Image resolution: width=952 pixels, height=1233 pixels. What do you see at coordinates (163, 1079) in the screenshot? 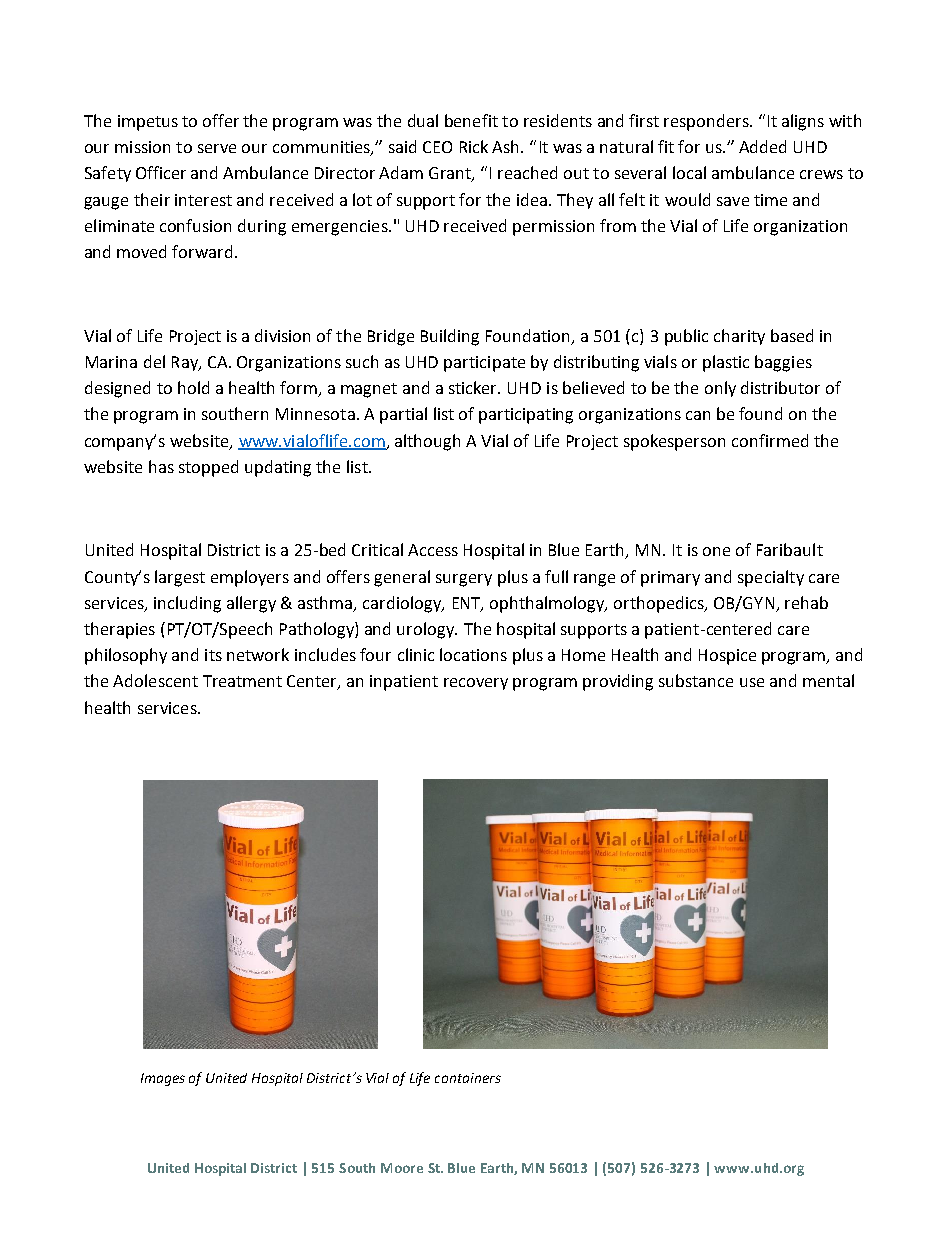
I see `Images` at bounding box center [163, 1079].
